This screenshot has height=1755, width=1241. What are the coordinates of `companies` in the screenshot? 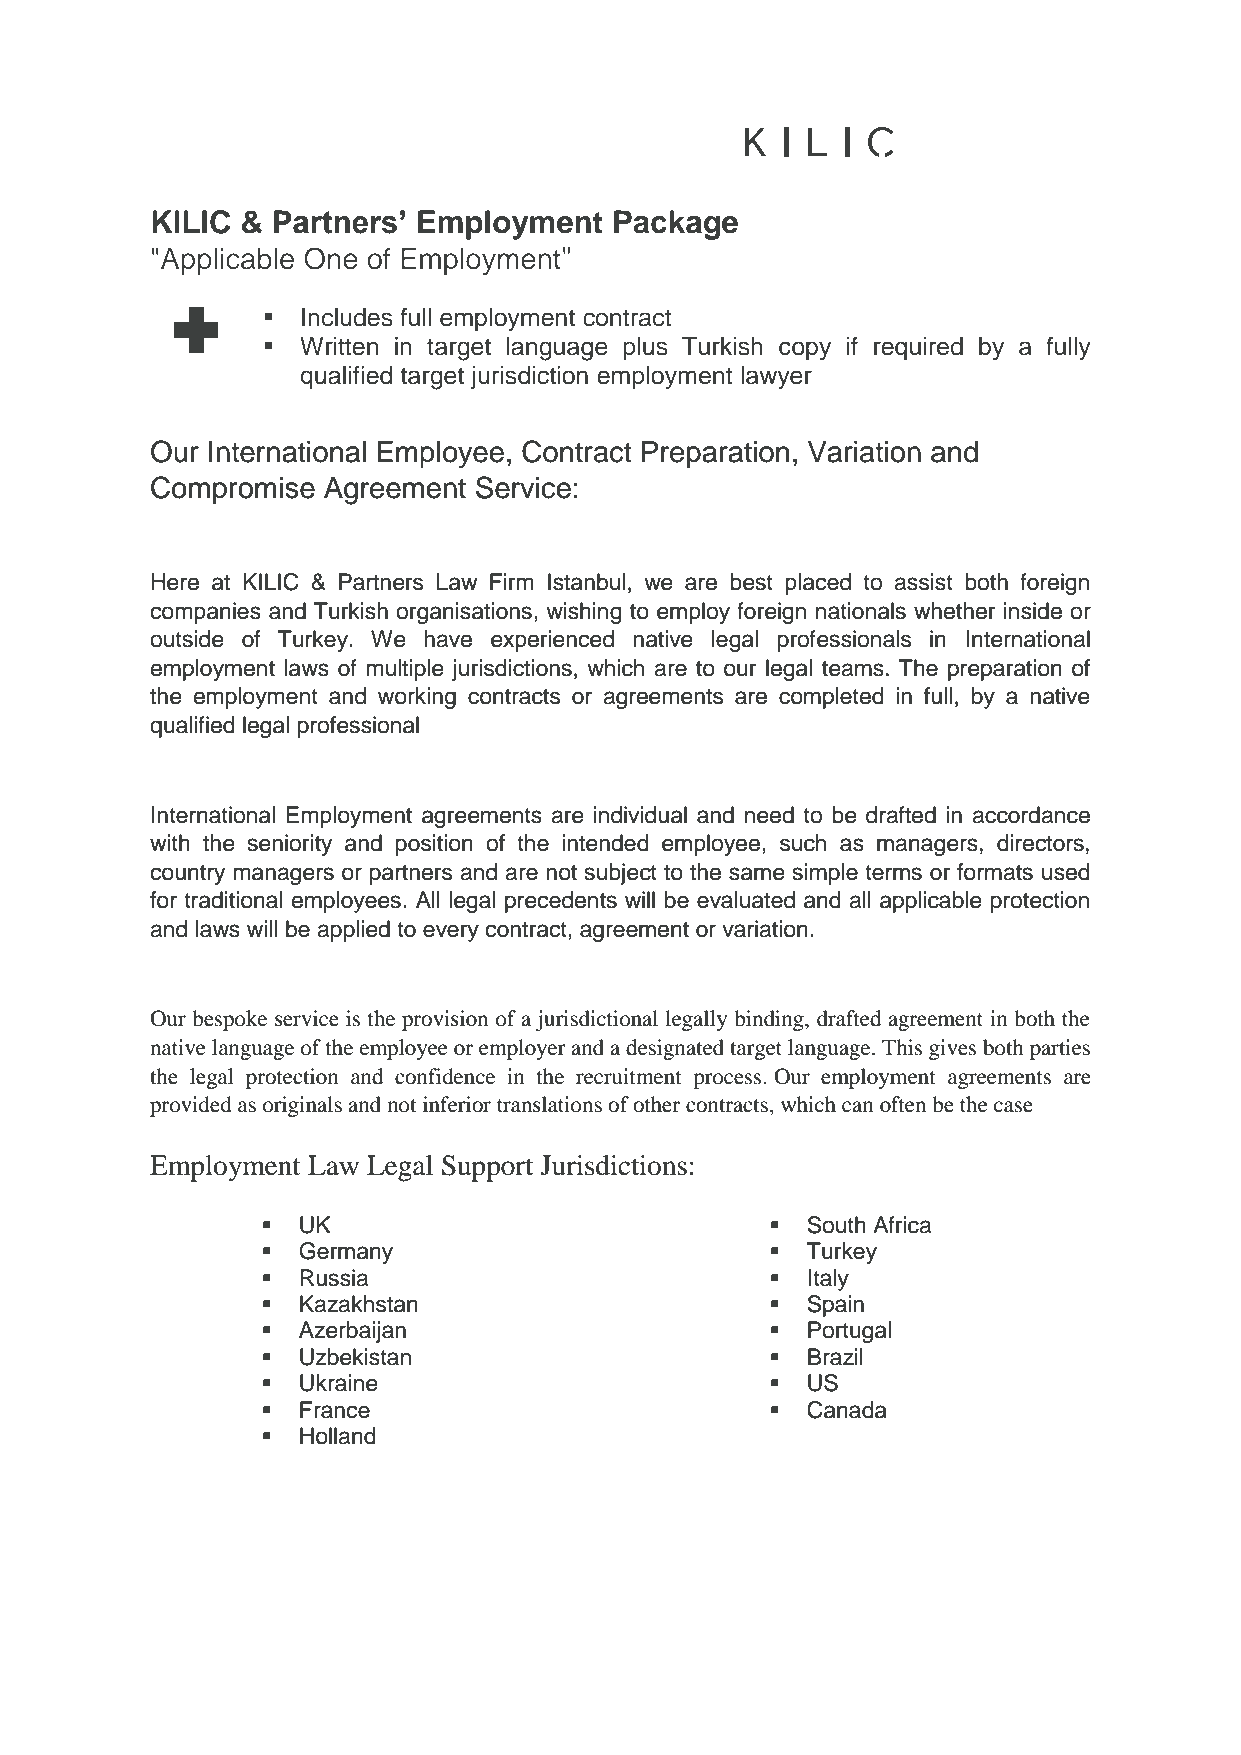 It's located at (206, 613).
